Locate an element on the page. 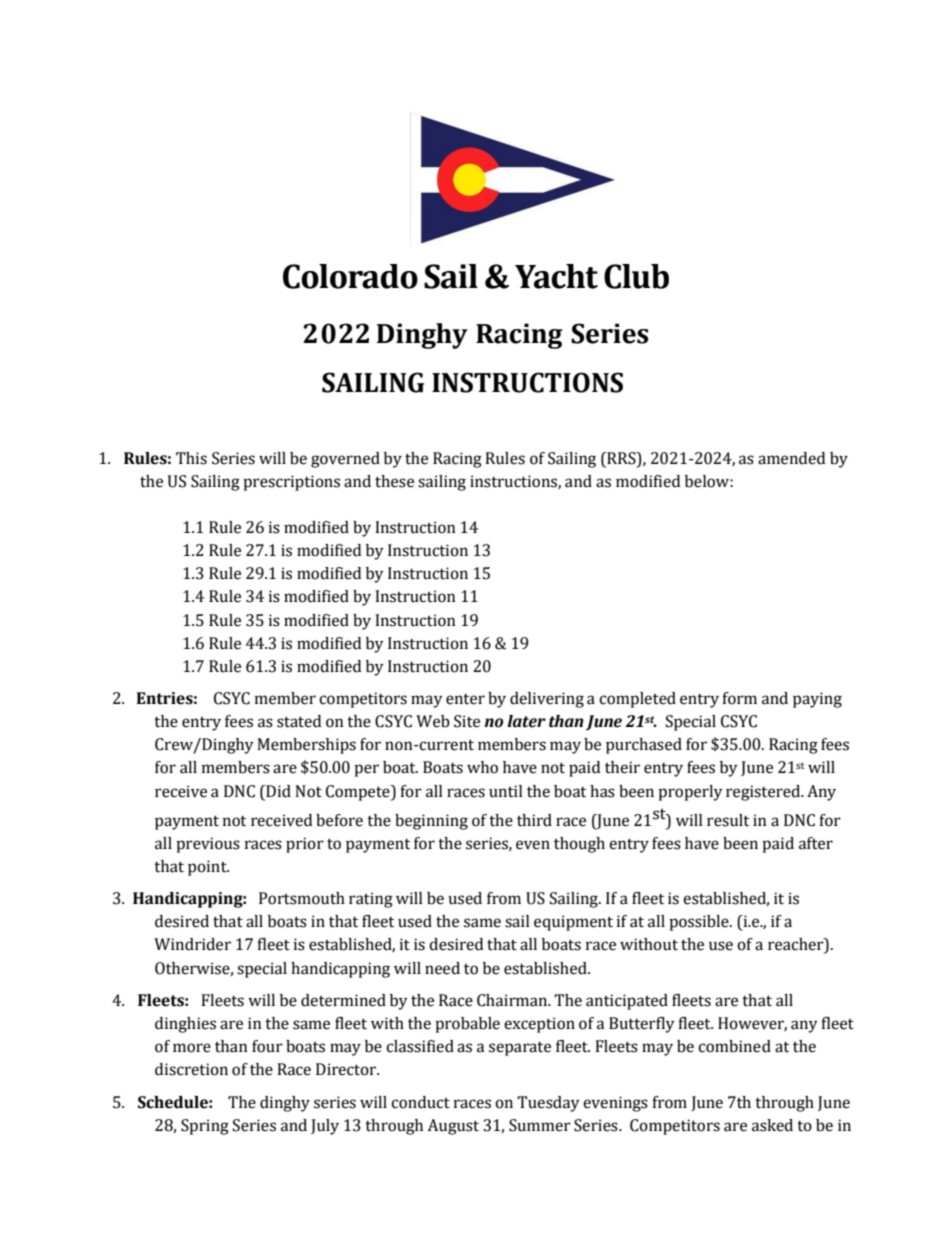  Spring is located at coordinates (205, 1127).
